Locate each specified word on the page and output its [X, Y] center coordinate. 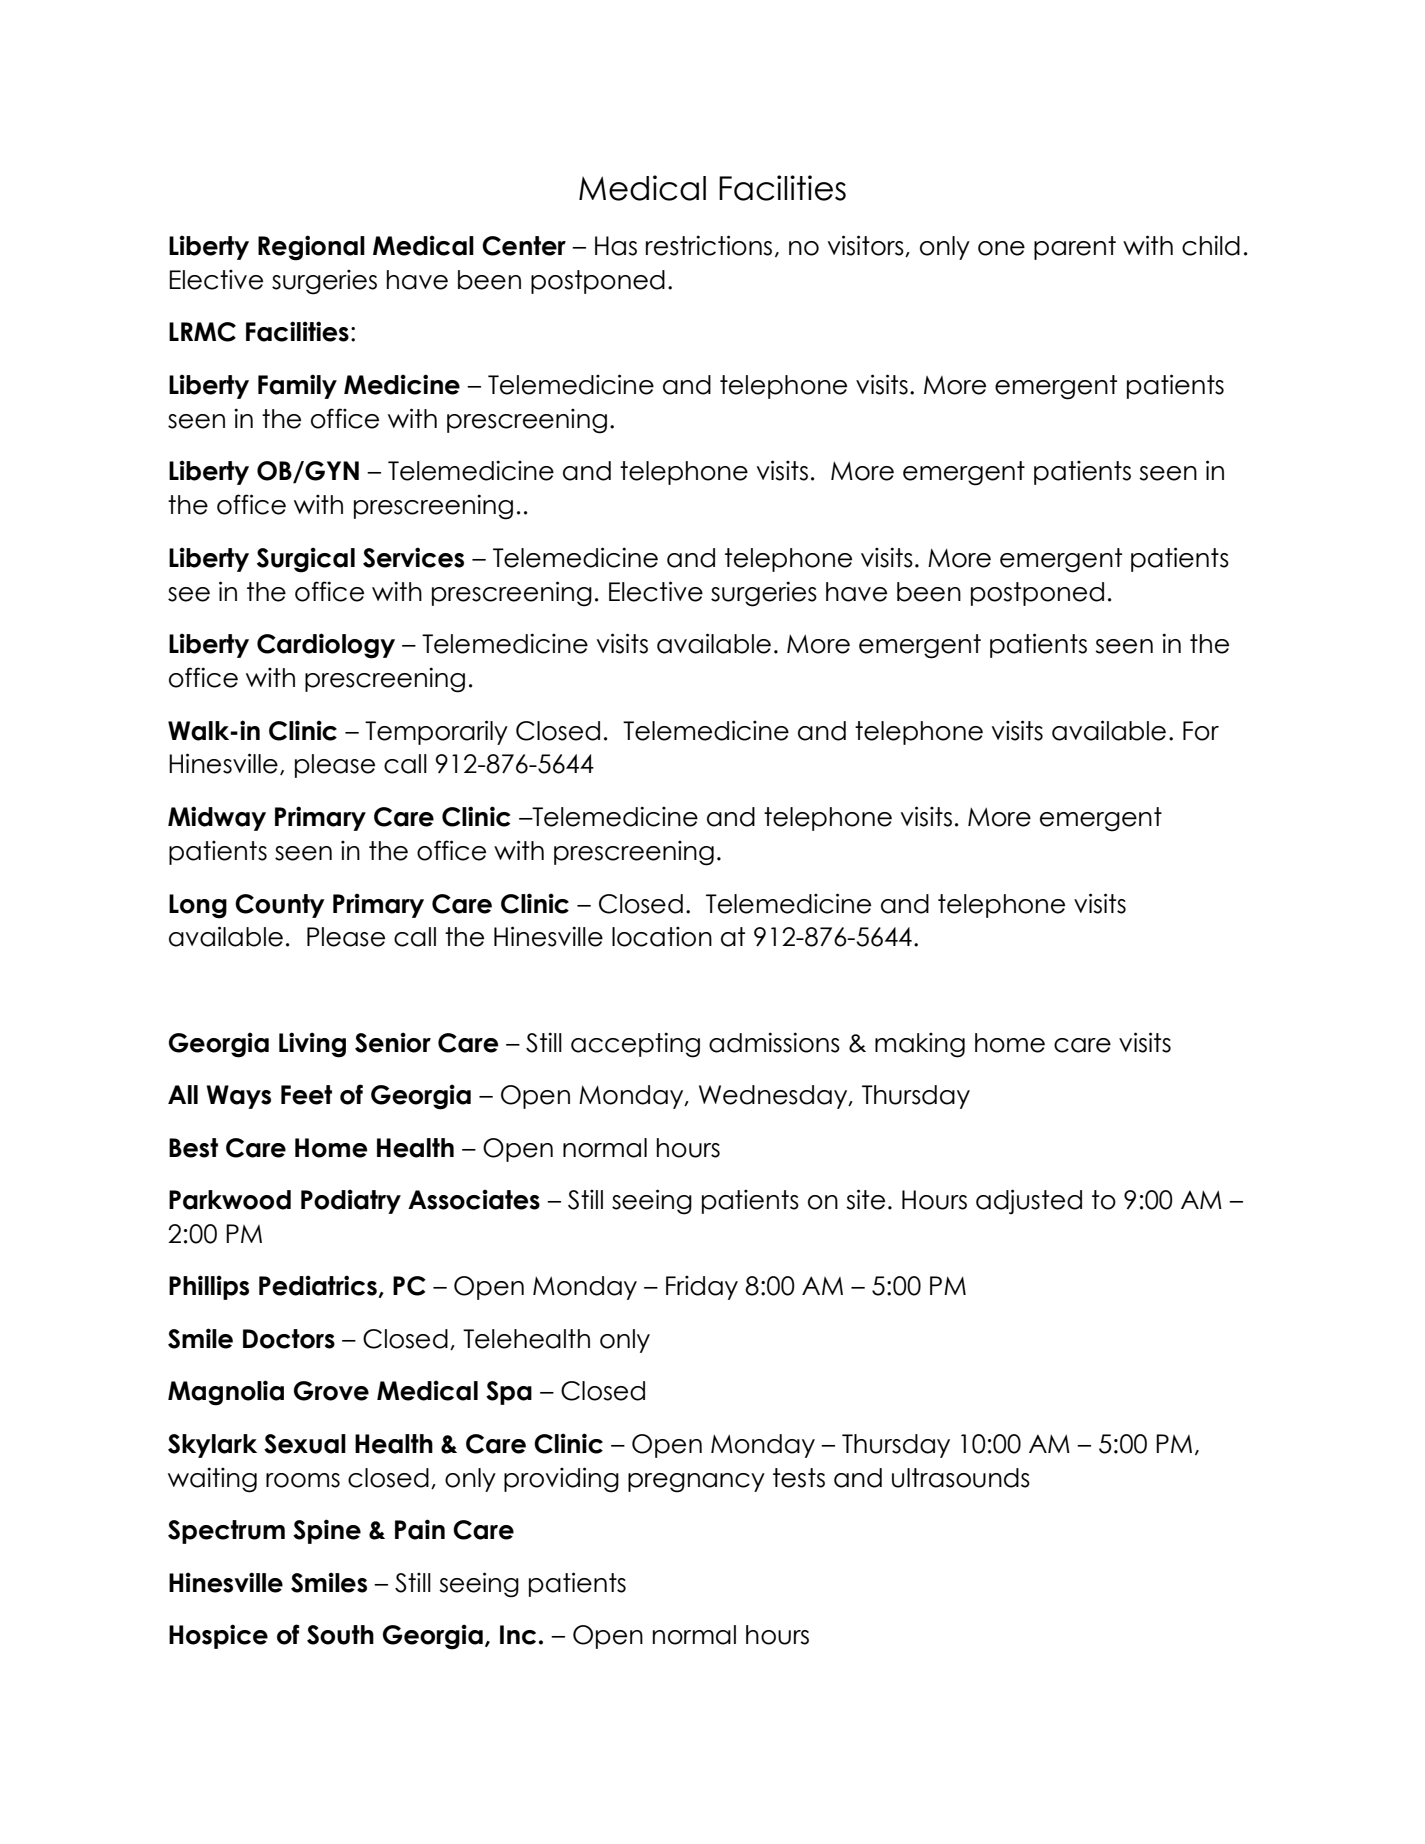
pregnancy [696, 1483]
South [340, 1635]
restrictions [709, 245]
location [662, 937]
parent [1075, 248]
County [280, 906]
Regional [311, 248]
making [920, 1045]
